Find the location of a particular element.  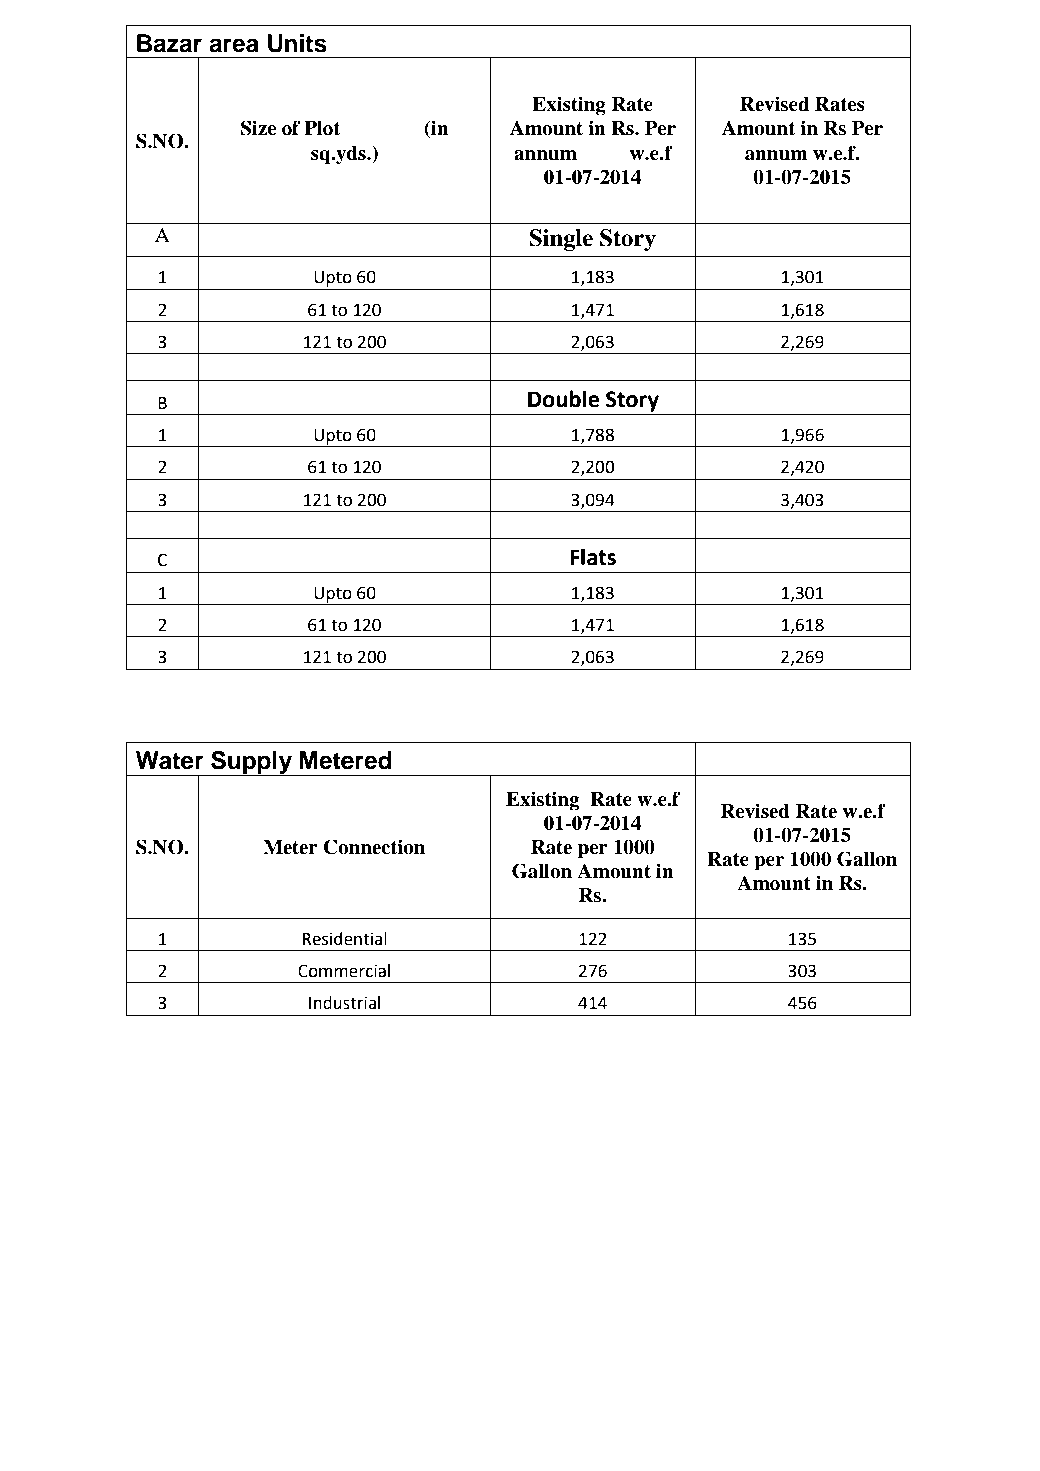

Single is located at coordinates (561, 240).
